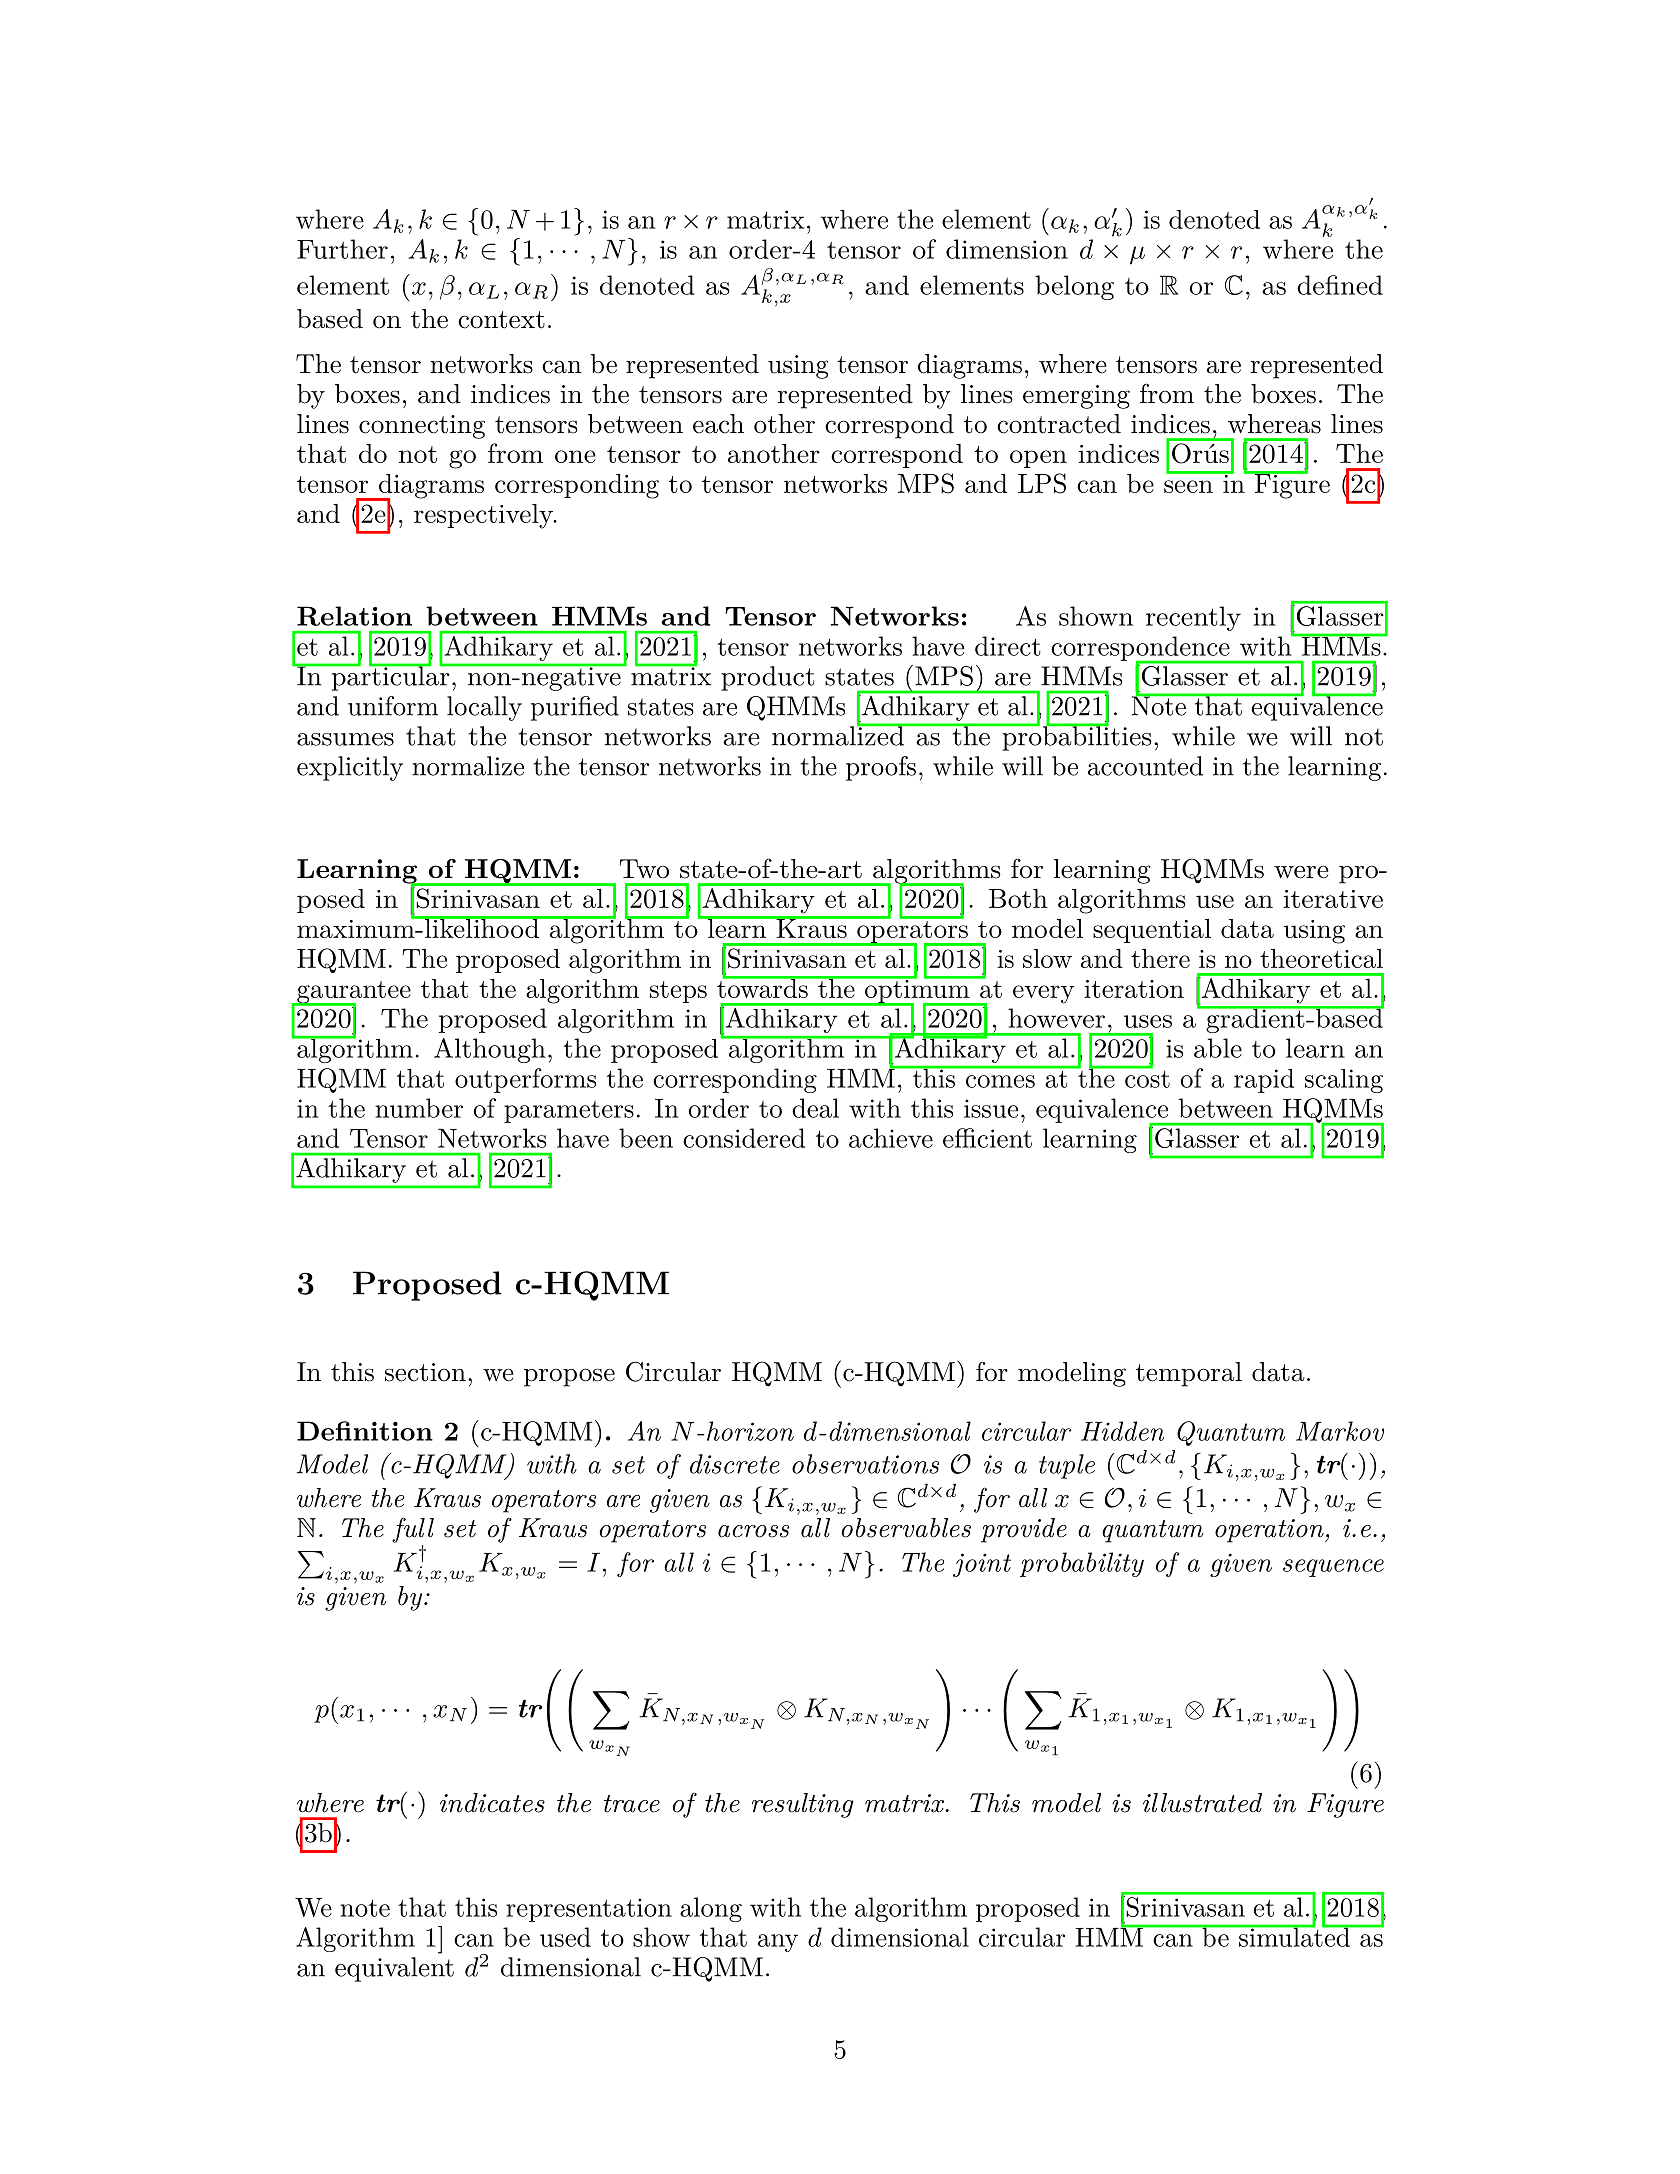 Image resolution: width=1680 pixels, height=2174 pixels. Describe the element at coordinates (1189, 1374) in the screenshot. I see `temporal` at that location.
